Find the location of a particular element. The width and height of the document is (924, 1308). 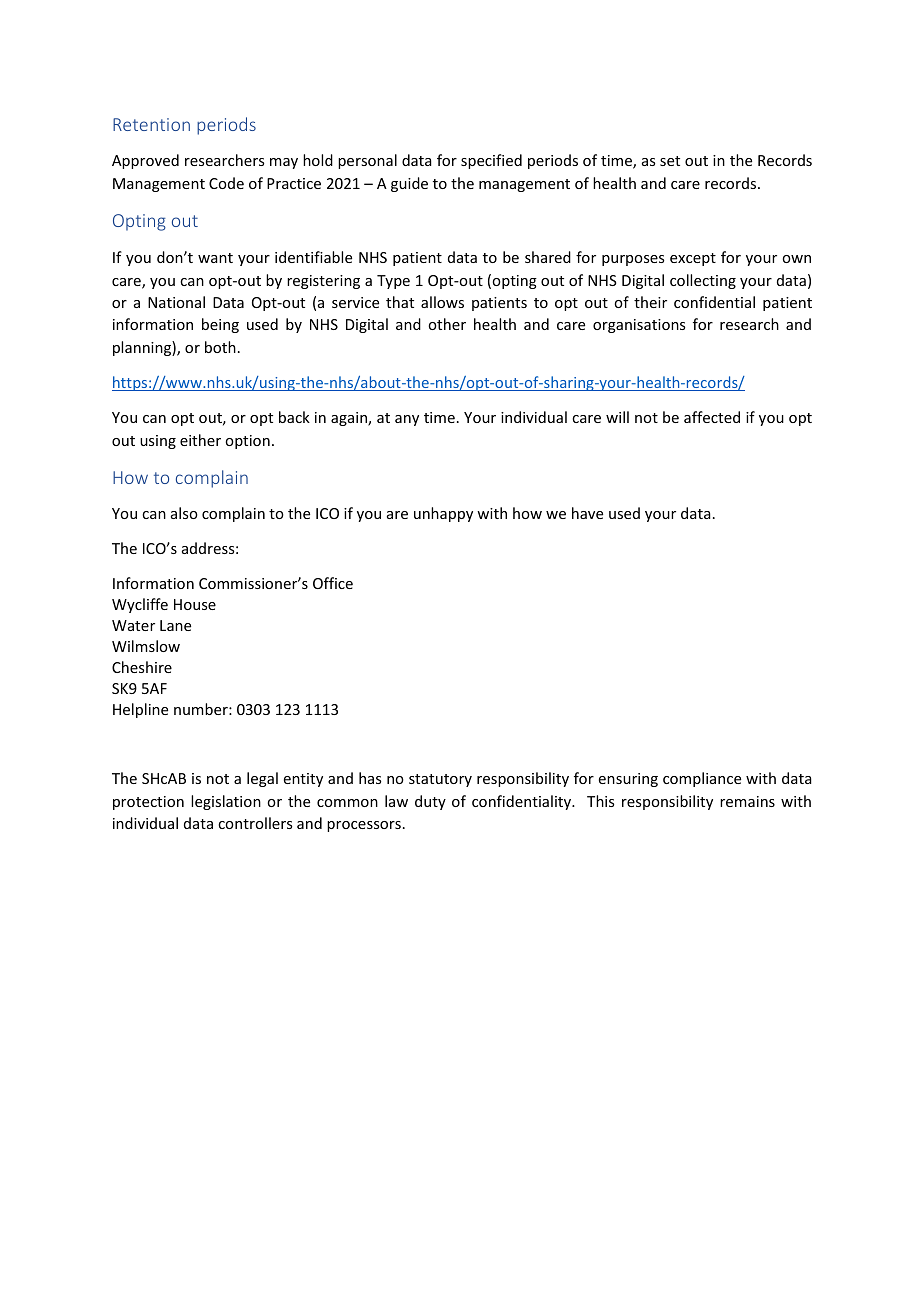

specified is located at coordinates (491, 161).
